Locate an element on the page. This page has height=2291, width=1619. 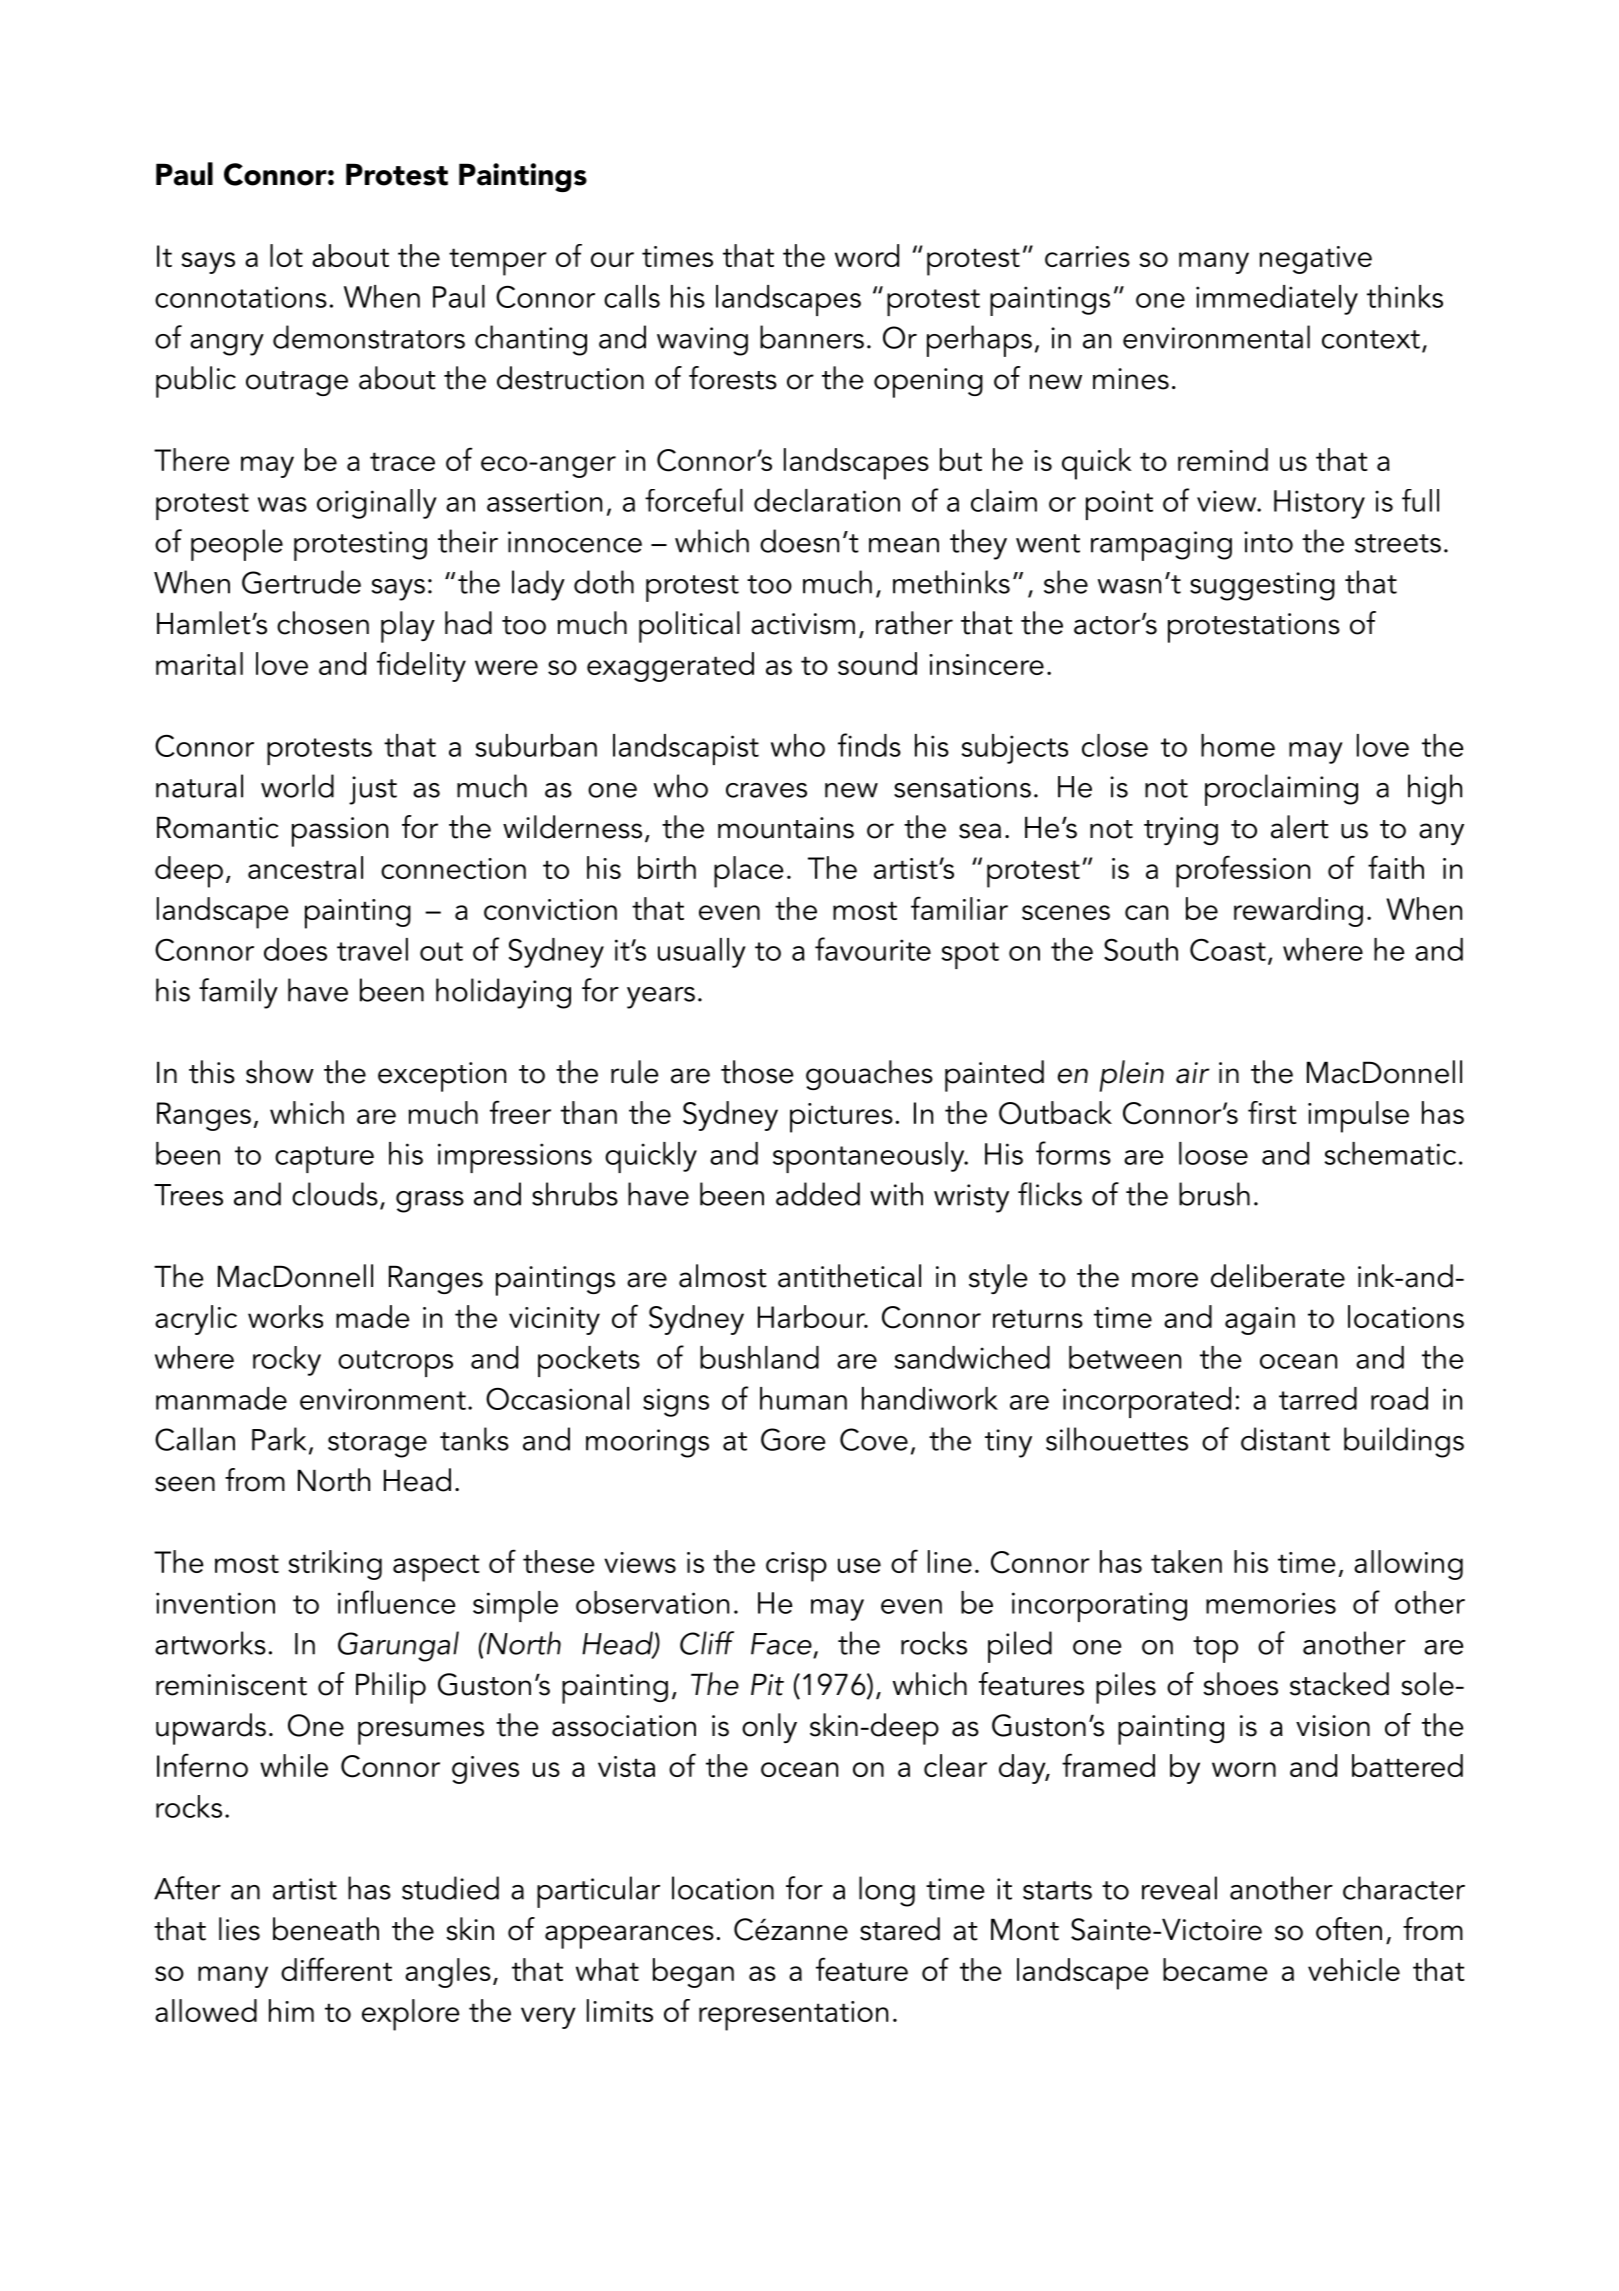
vehicle is located at coordinates (1354, 1969).
